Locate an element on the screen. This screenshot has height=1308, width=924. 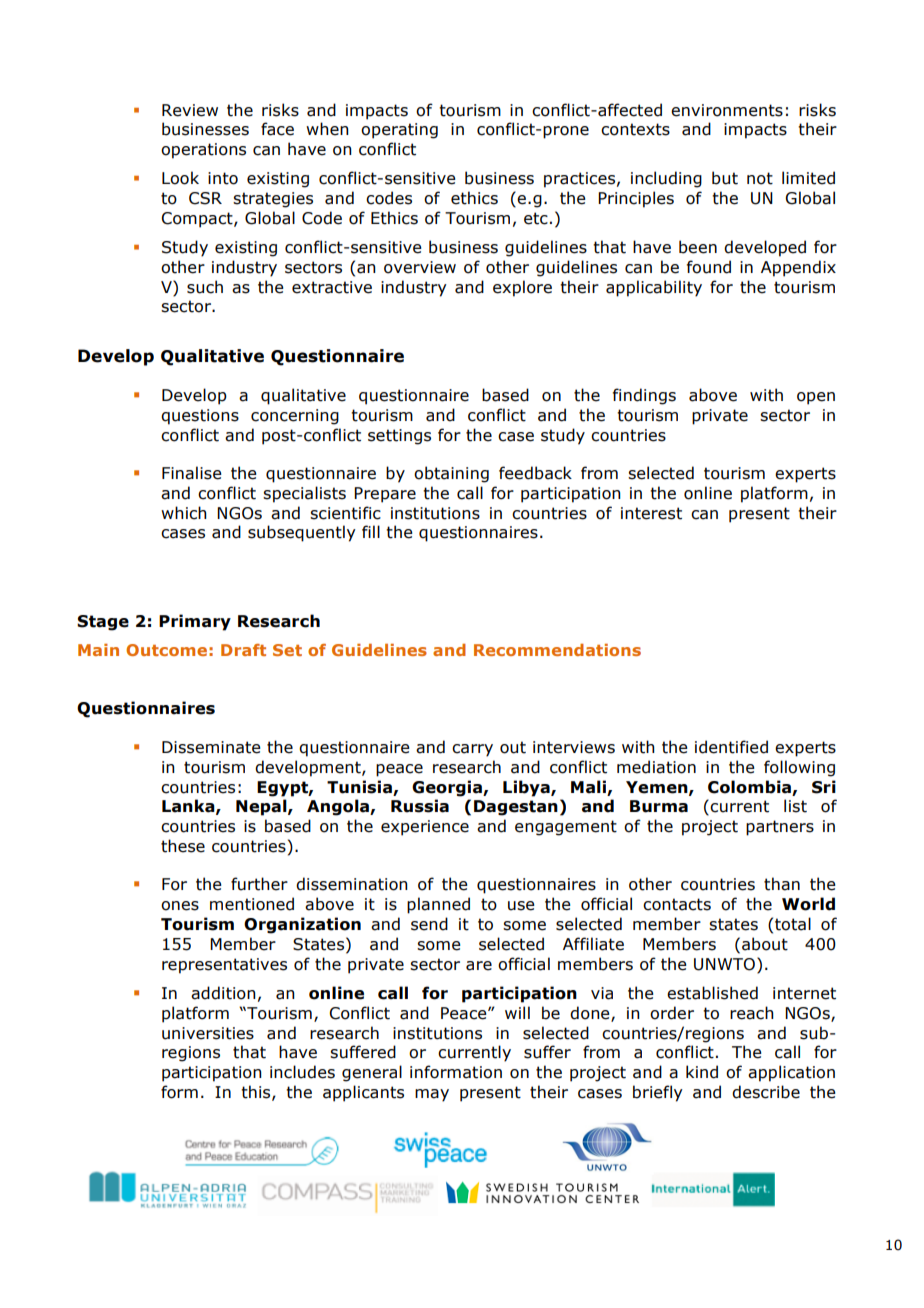
universities is located at coordinates (208, 1033).
